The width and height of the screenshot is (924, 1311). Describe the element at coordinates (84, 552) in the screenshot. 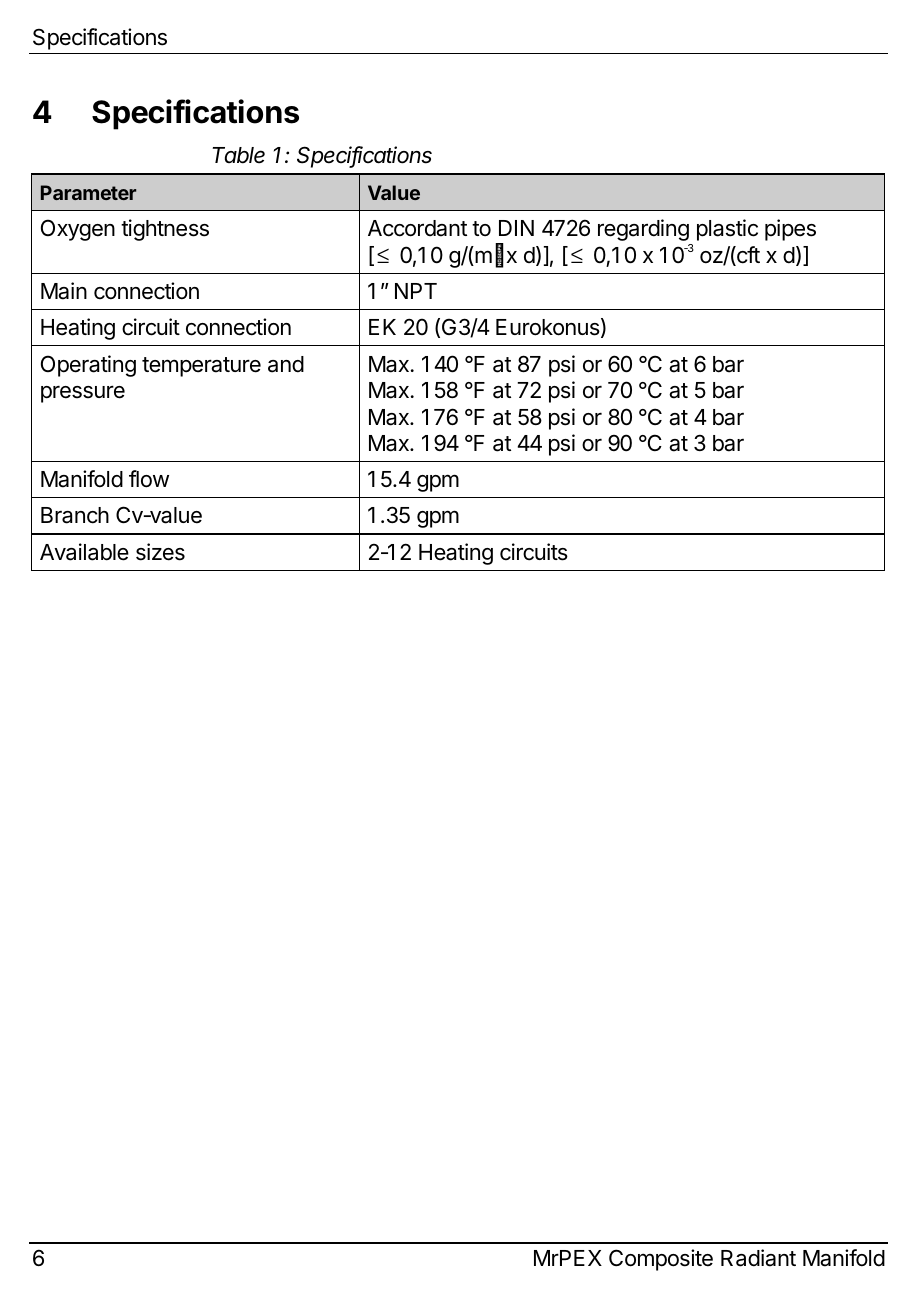

I see `Available` at that location.
